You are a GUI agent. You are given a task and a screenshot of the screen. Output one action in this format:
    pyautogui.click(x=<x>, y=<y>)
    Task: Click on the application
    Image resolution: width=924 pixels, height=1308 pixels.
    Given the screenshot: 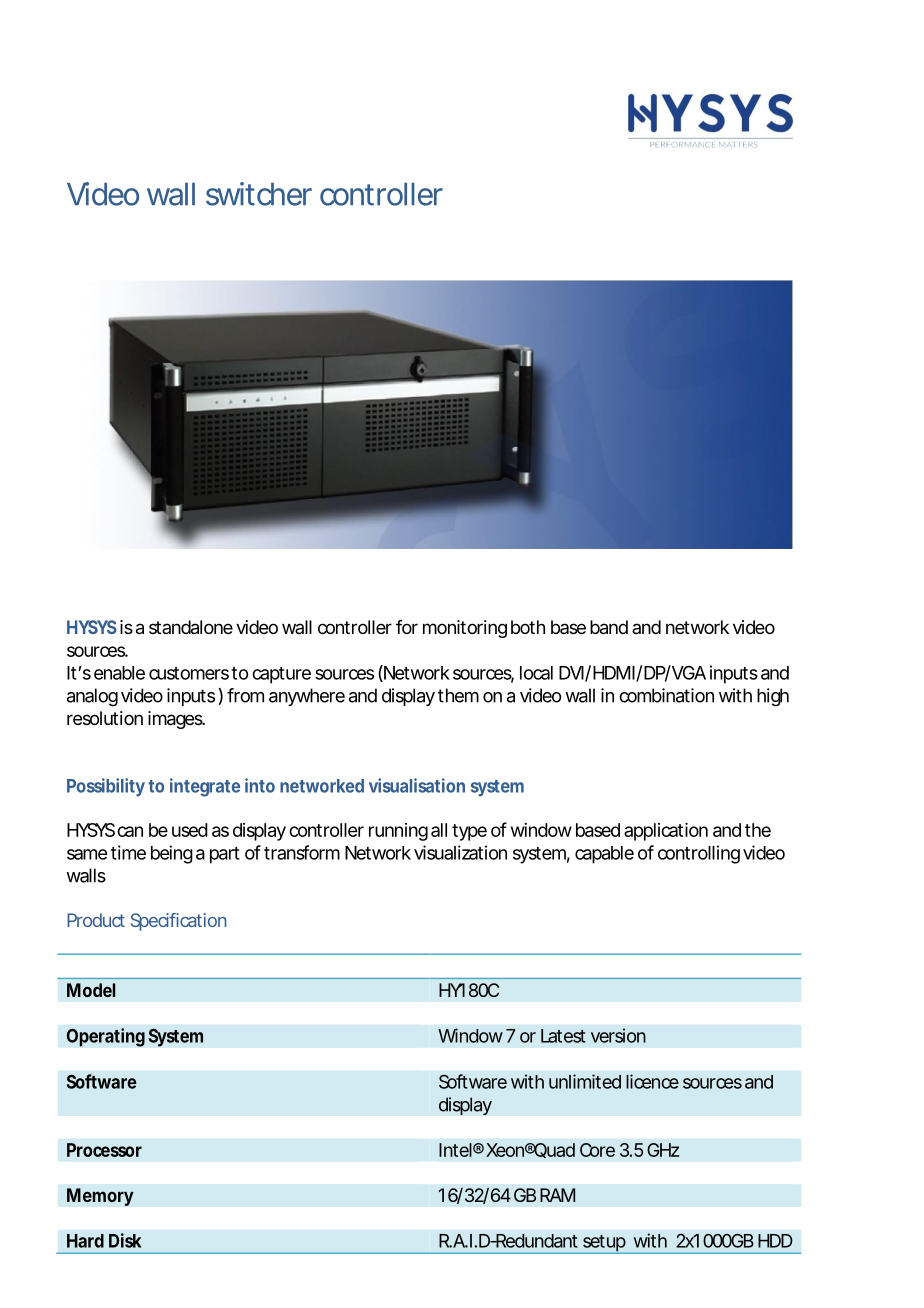 What is the action you would take?
    pyautogui.click(x=666, y=832)
